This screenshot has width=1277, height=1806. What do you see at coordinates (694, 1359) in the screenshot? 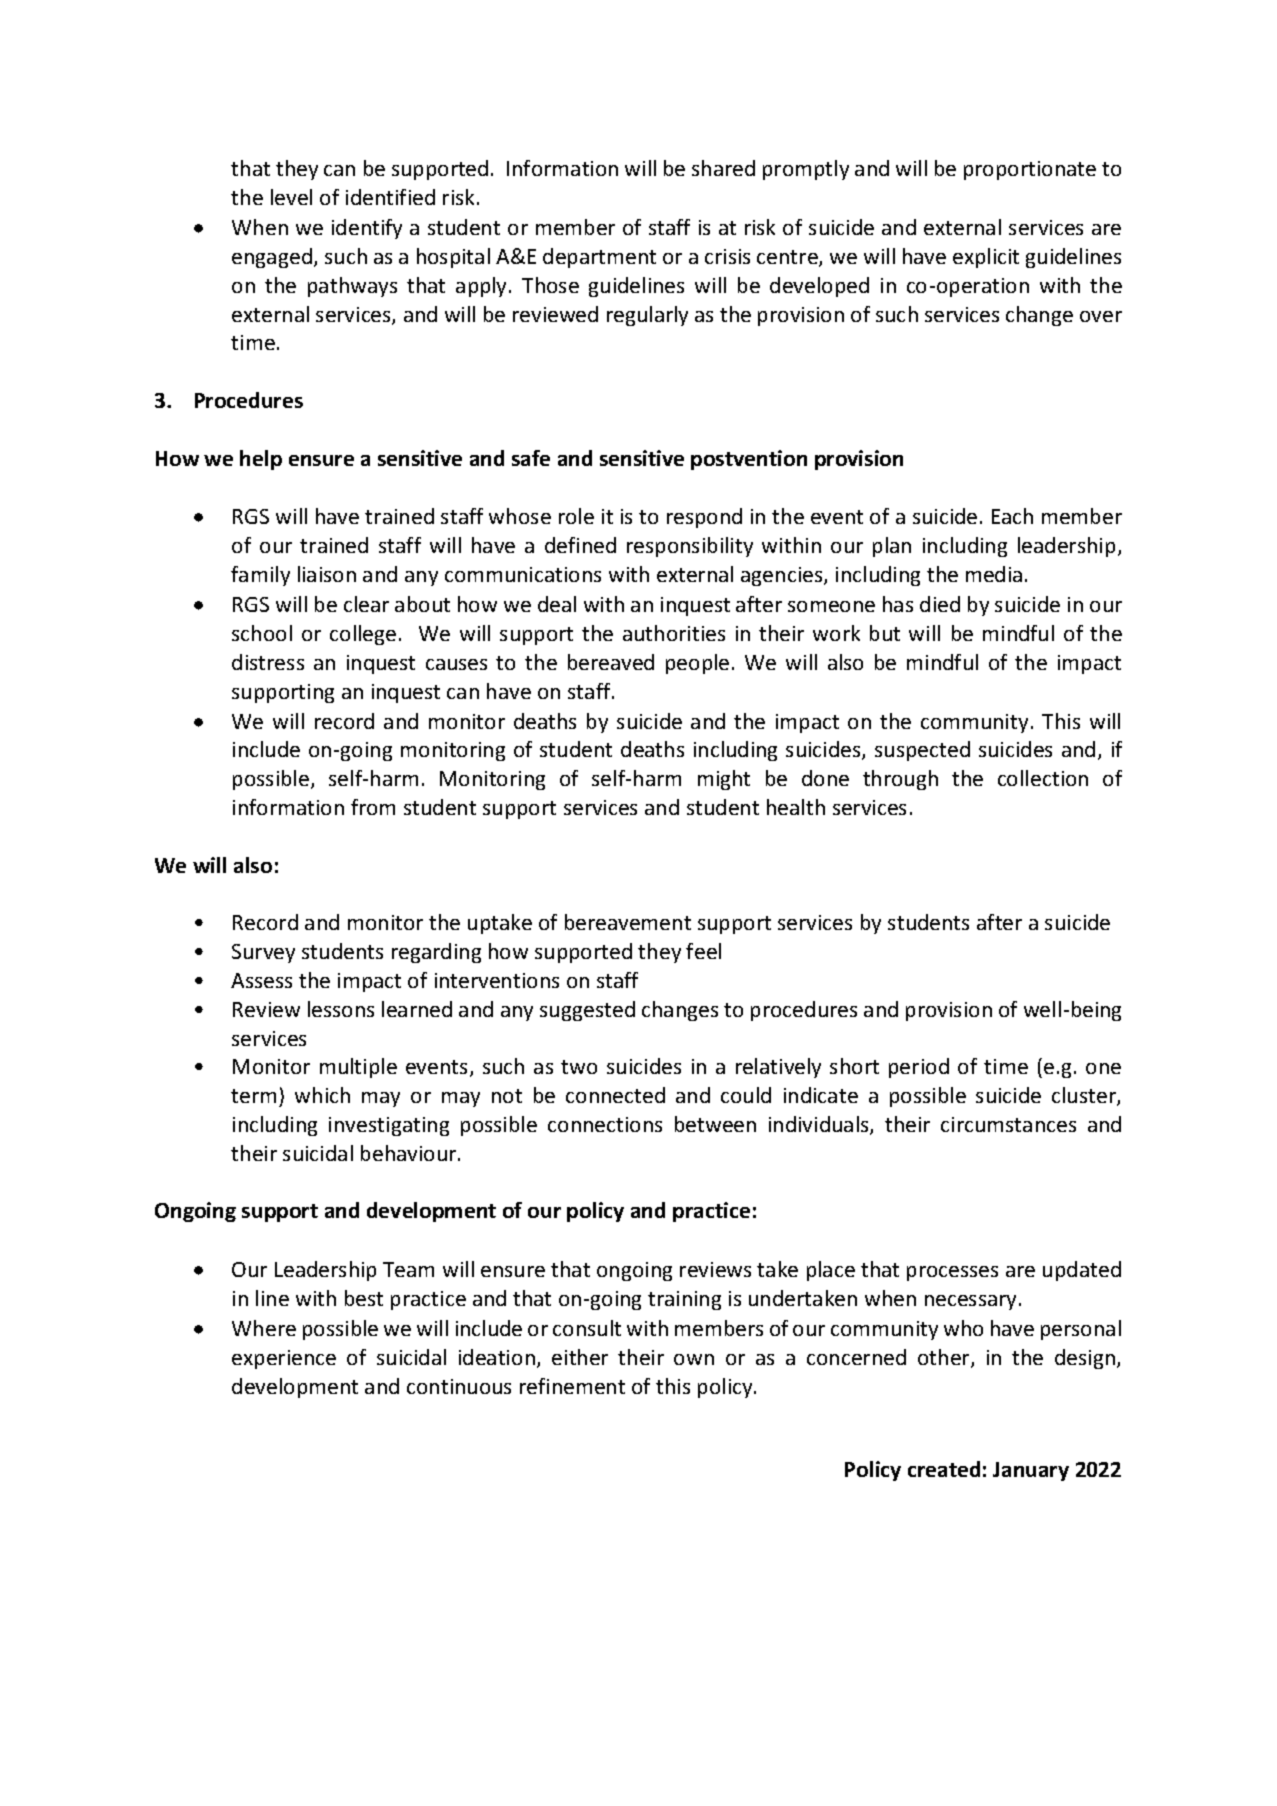
I see `own` at bounding box center [694, 1359].
